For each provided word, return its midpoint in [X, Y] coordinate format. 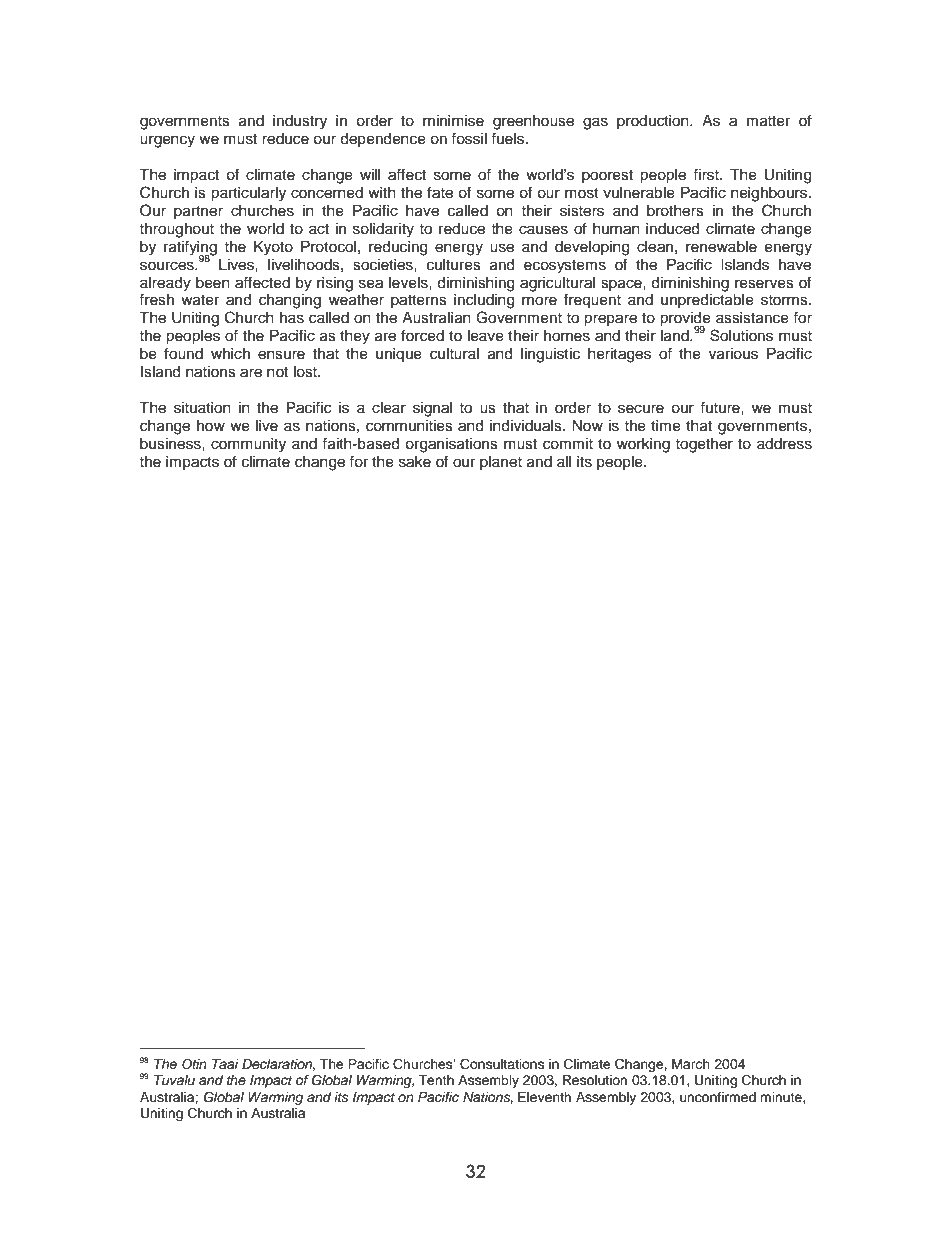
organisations [451, 445]
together [704, 445]
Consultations [502, 1064]
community [248, 445]
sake [415, 462]
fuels [509, 138]
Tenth [436, 1080]
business [171, 444]
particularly [248, 194]
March [691, 1064]
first [707, 174]
